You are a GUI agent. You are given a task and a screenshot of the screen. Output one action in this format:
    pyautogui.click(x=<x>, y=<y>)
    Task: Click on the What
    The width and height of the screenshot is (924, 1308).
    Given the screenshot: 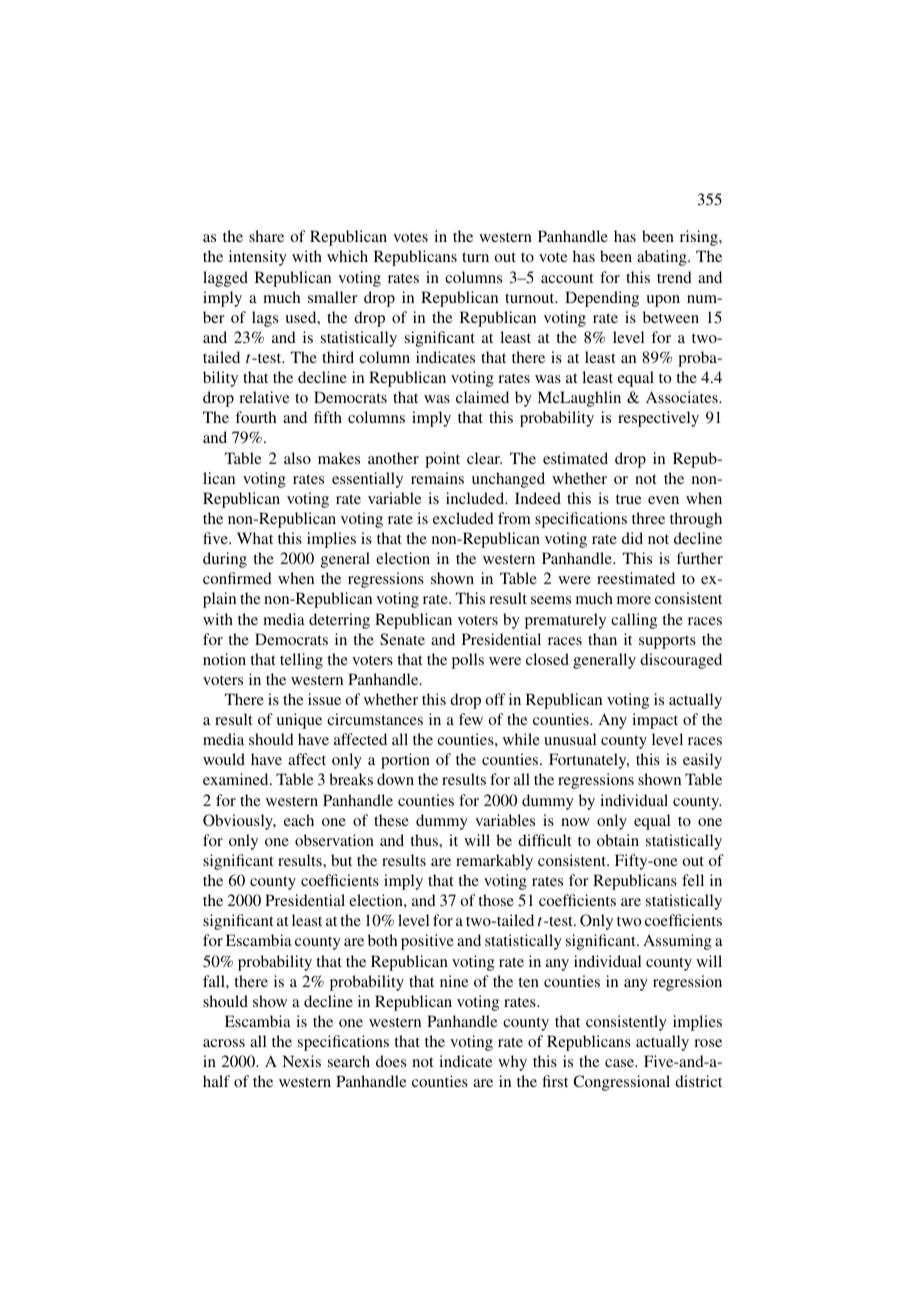 What is the action you would take?
    pyautogui.click(x=255, y=538)
